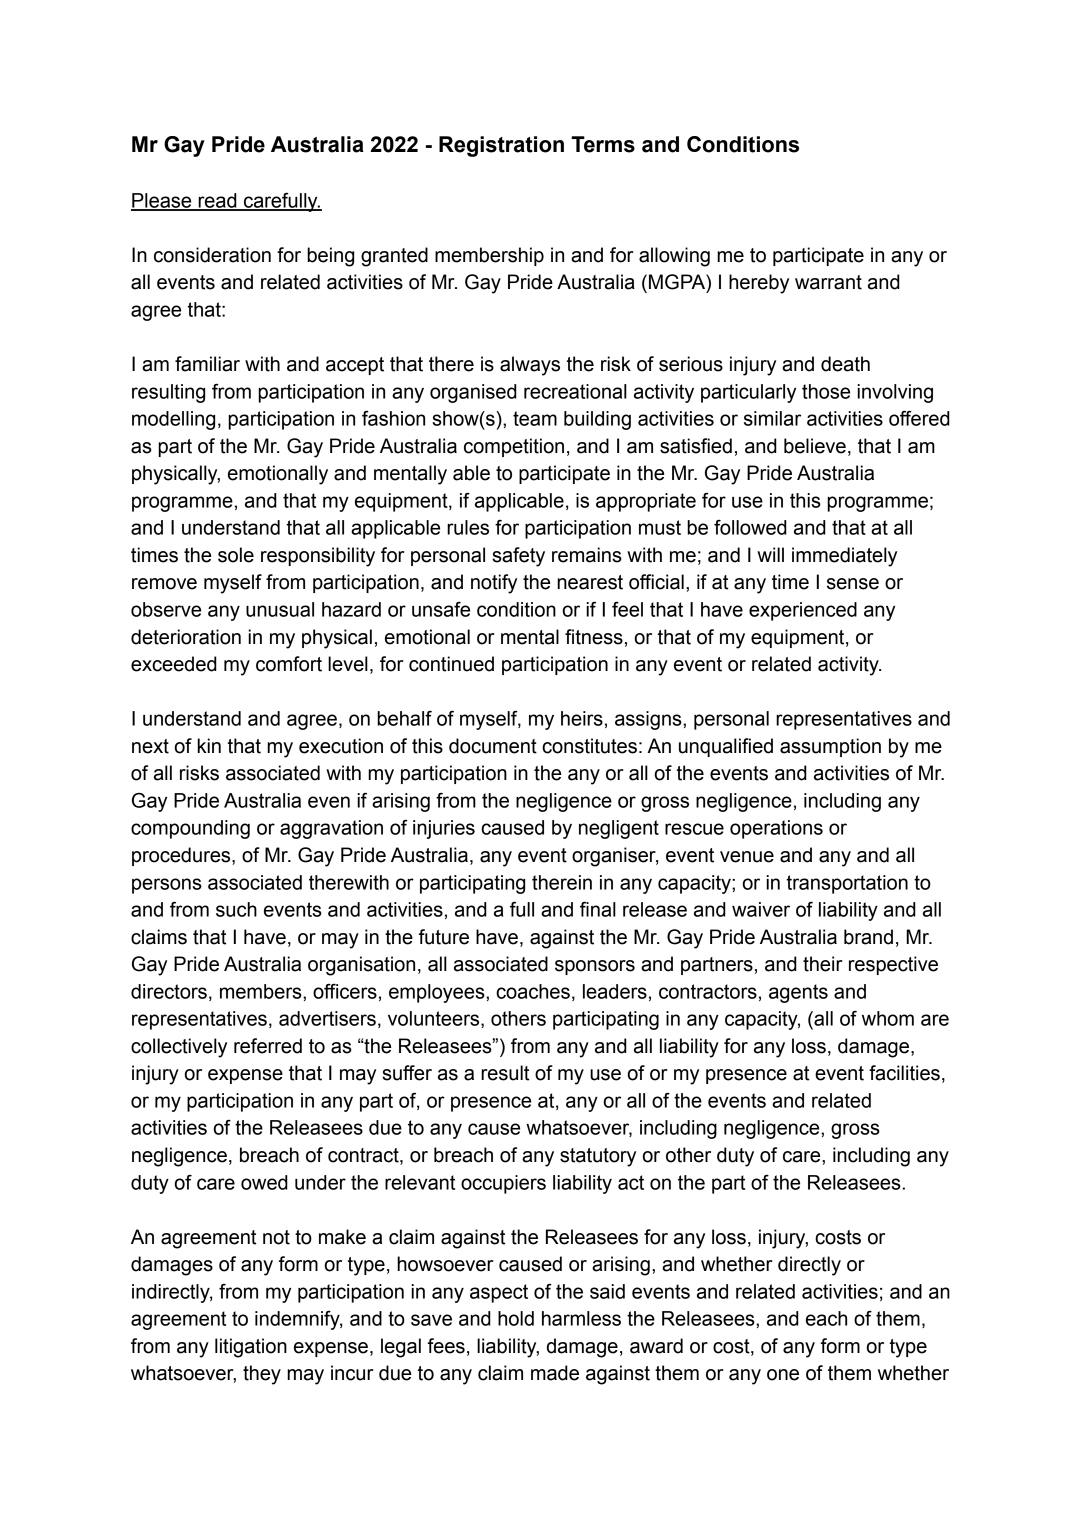 Image resolution: width=1084 pixels, height=1531 pixels. What do you see at coordinates (888, 1018) in the screenshot?
I see `whom` at bounding box center [888, 1018].
